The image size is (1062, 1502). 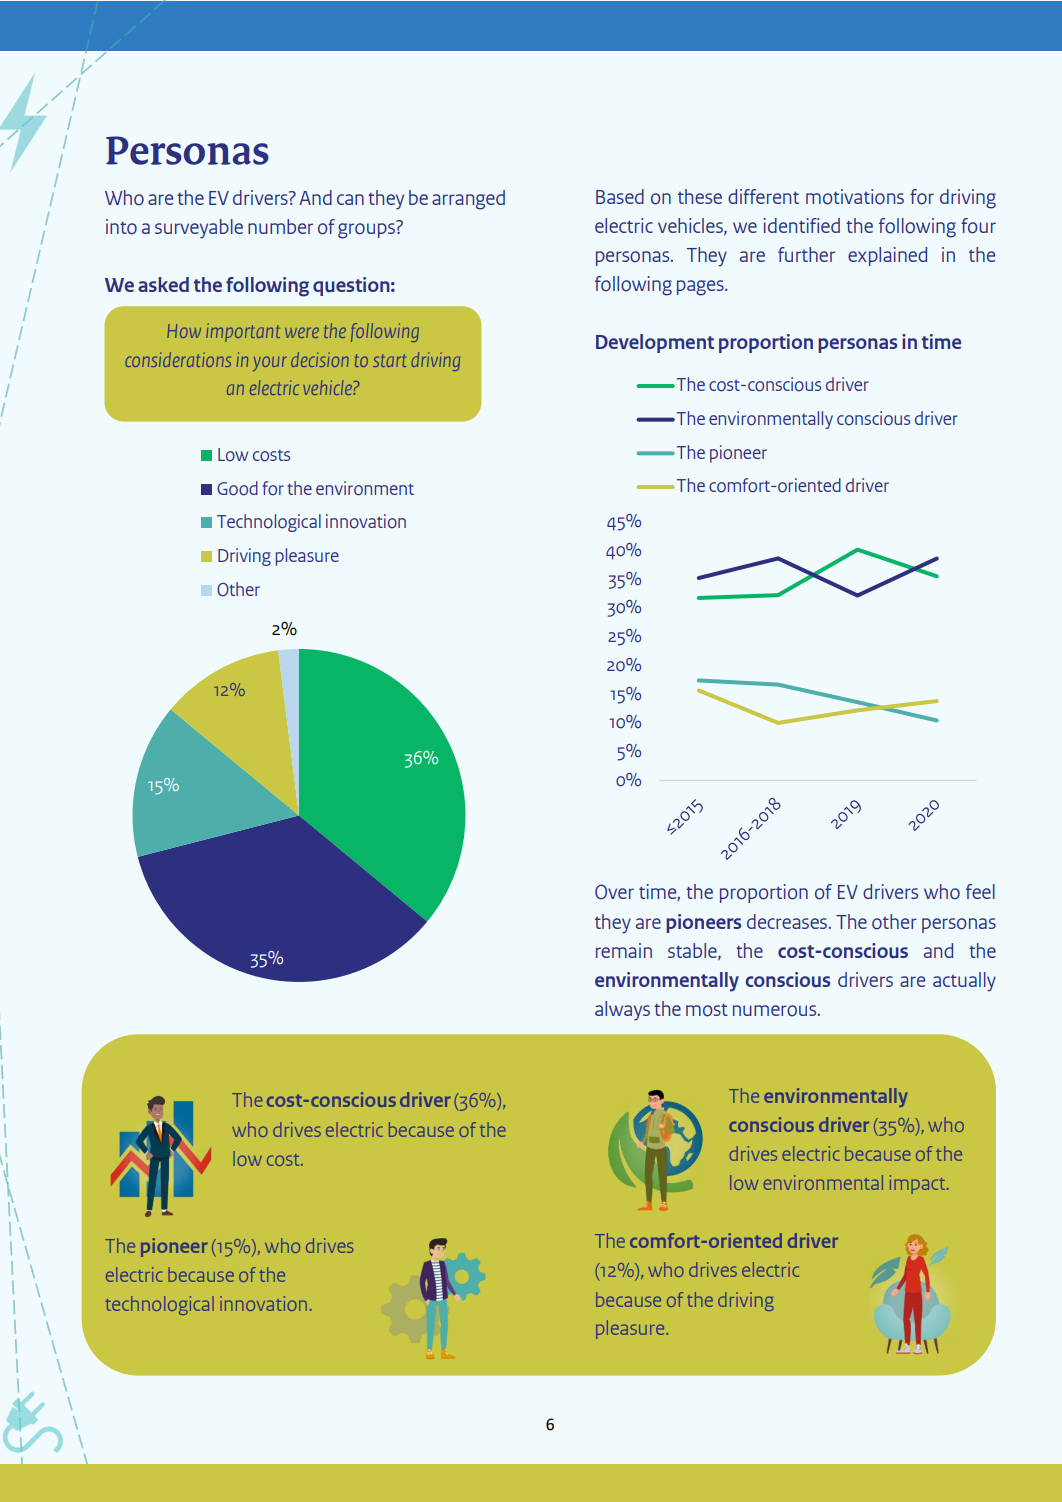 I want to click on Over, so click(x=614, y=892).
